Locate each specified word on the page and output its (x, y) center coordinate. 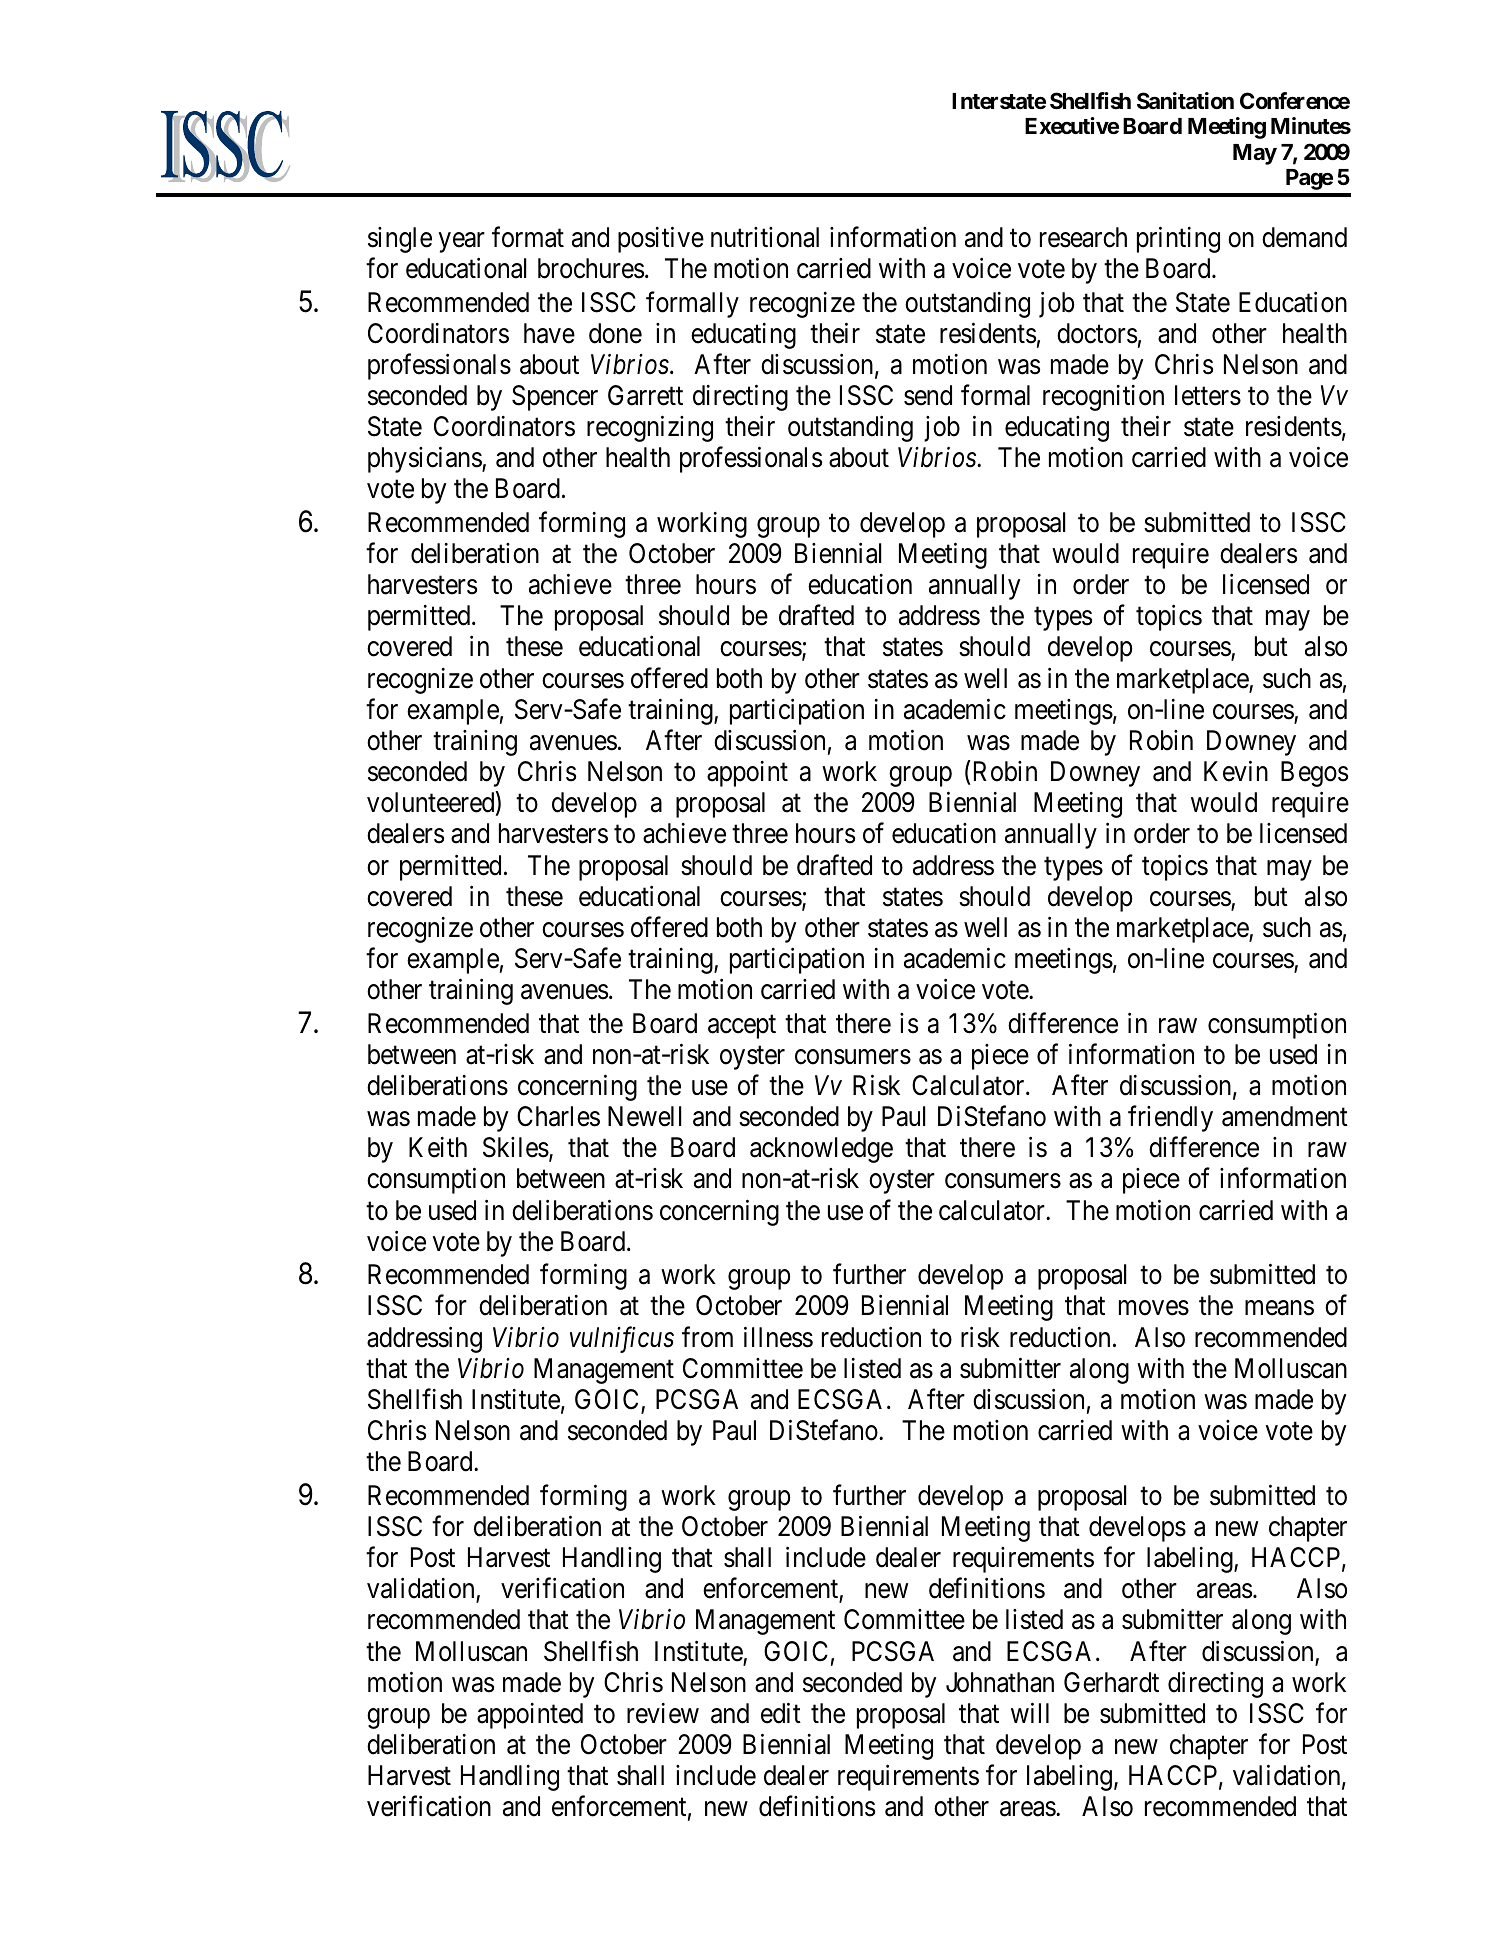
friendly (1170, 1119)
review (663, 1713)
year (462, 242)
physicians (425, 460)
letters (1208, 395)
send (928, 395)
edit (781, 1713)
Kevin (1236, 771)
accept (742, 1027)
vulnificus (622, 1339)
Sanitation (1185, 101)
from (707, 1337)
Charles (558, 1116)
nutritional (765, 237)
